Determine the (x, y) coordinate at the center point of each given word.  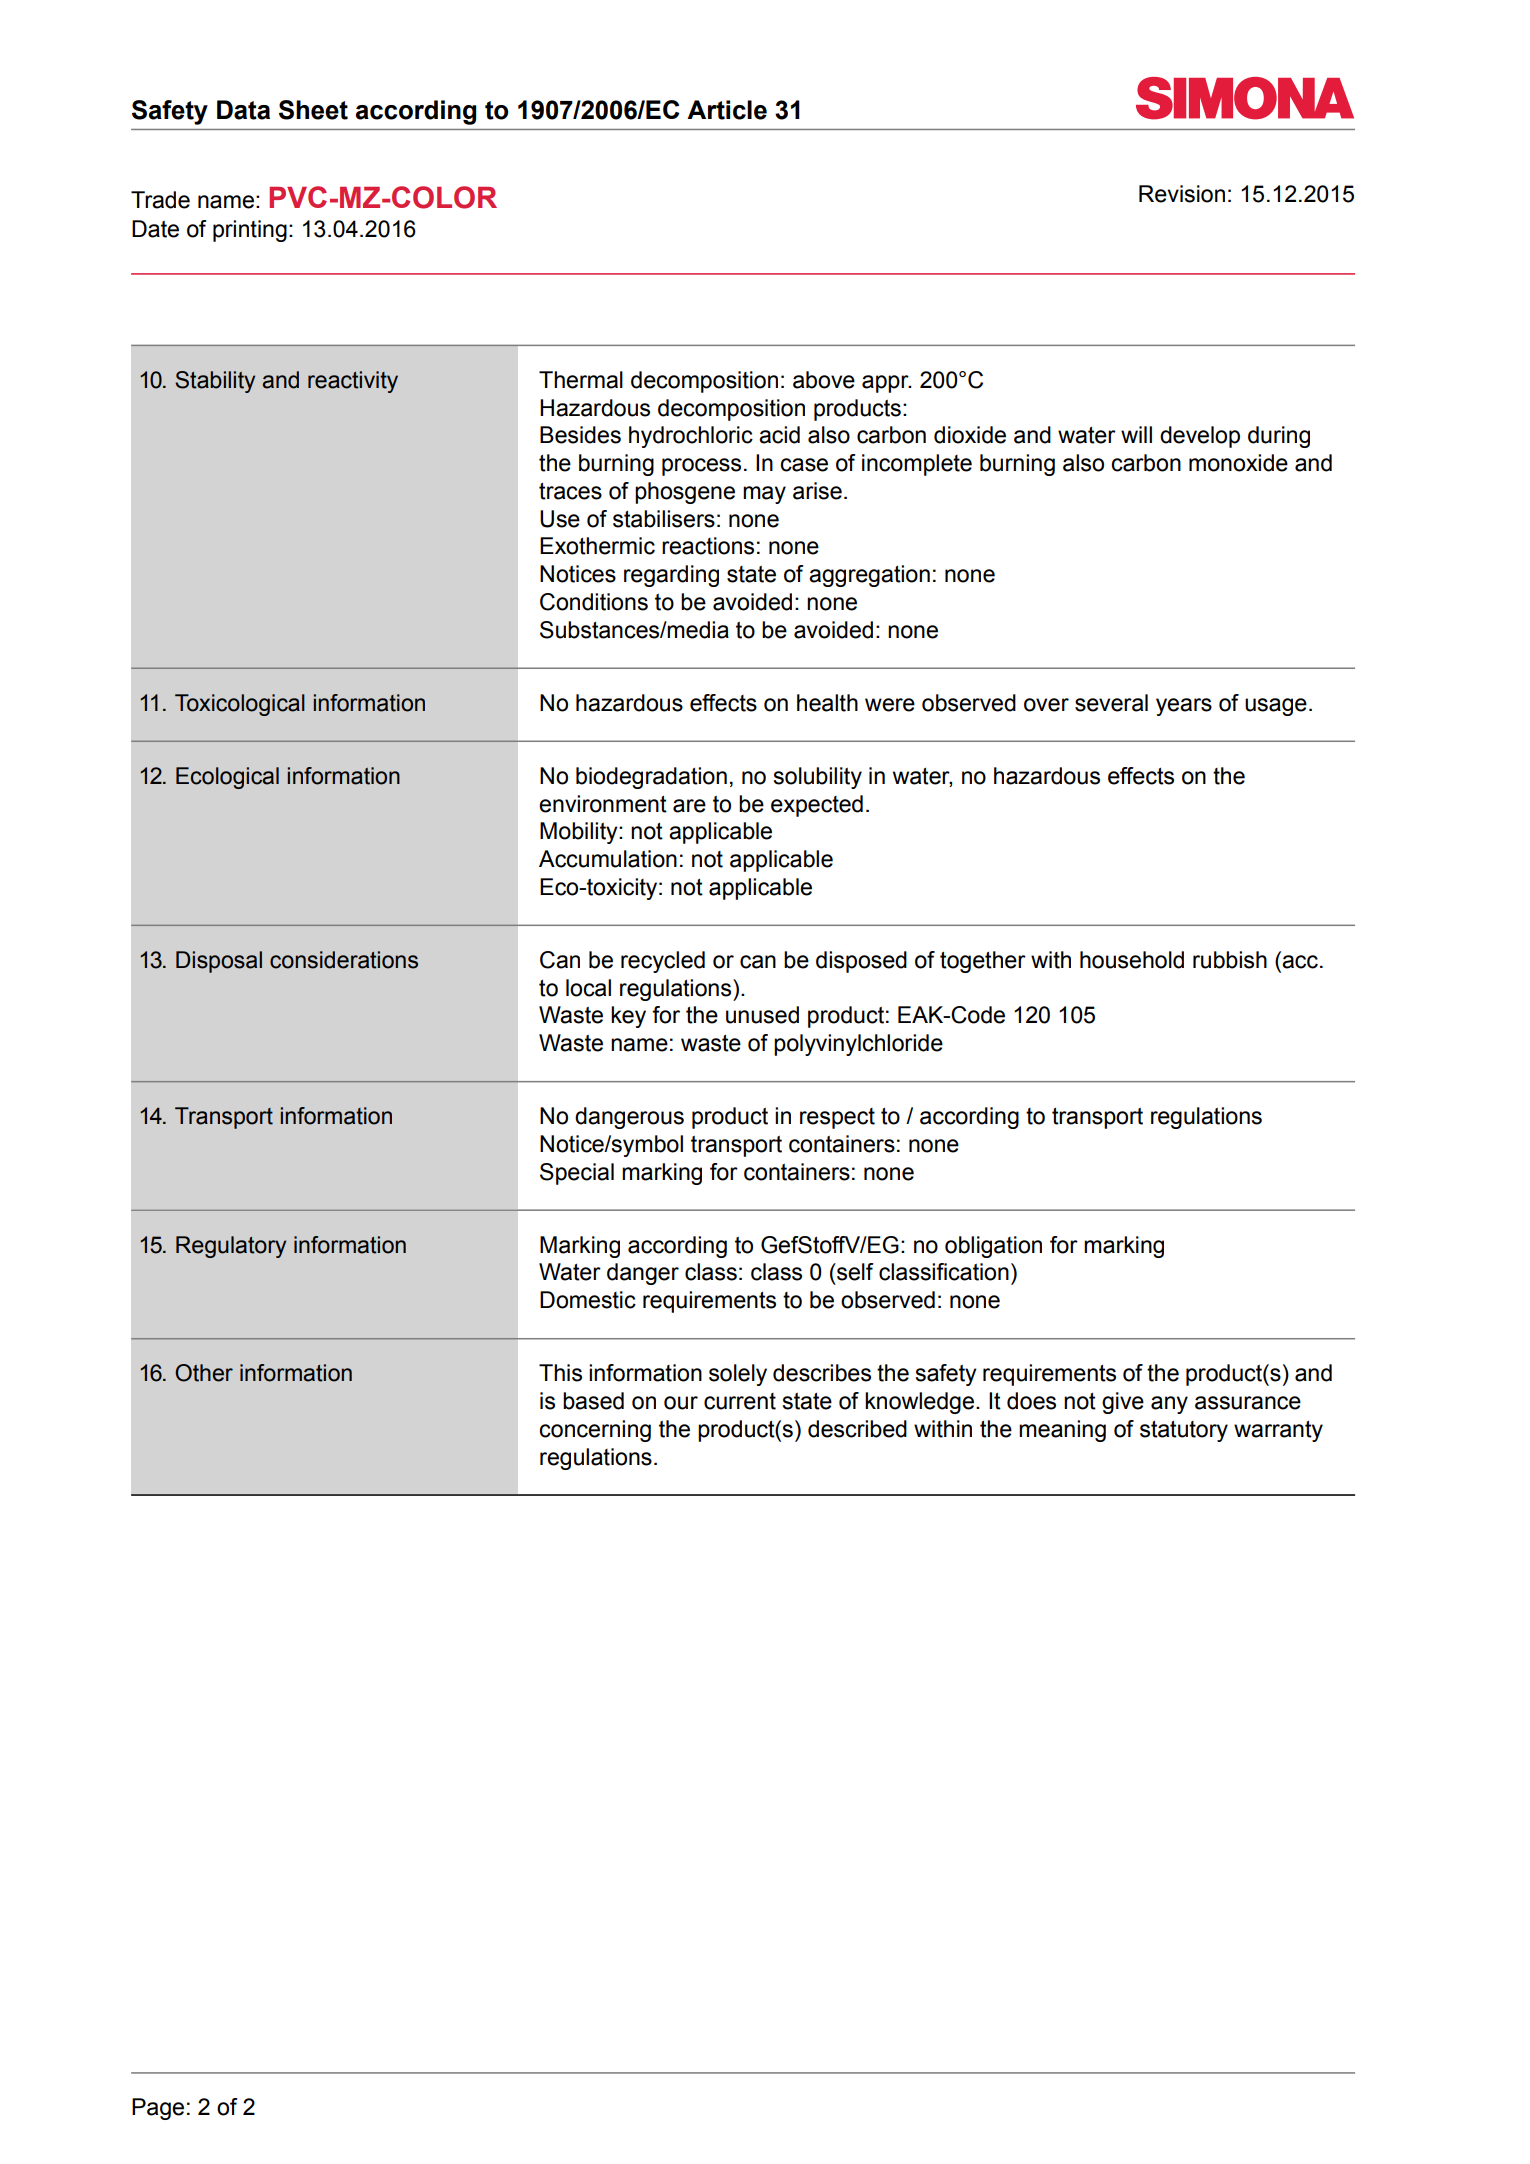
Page (158, 2109)
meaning (1062, 1431)
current (740, 1401)
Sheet (313, 110)
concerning (595, 1431)
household (1132, 960)
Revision (1182, 194)
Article (727, 110)
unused (762, 1015)
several (1111, 703)
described (857, 1429)
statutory (1184, 1431)
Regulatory (231, 1247)
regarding (671, 576)
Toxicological (240, 705)
